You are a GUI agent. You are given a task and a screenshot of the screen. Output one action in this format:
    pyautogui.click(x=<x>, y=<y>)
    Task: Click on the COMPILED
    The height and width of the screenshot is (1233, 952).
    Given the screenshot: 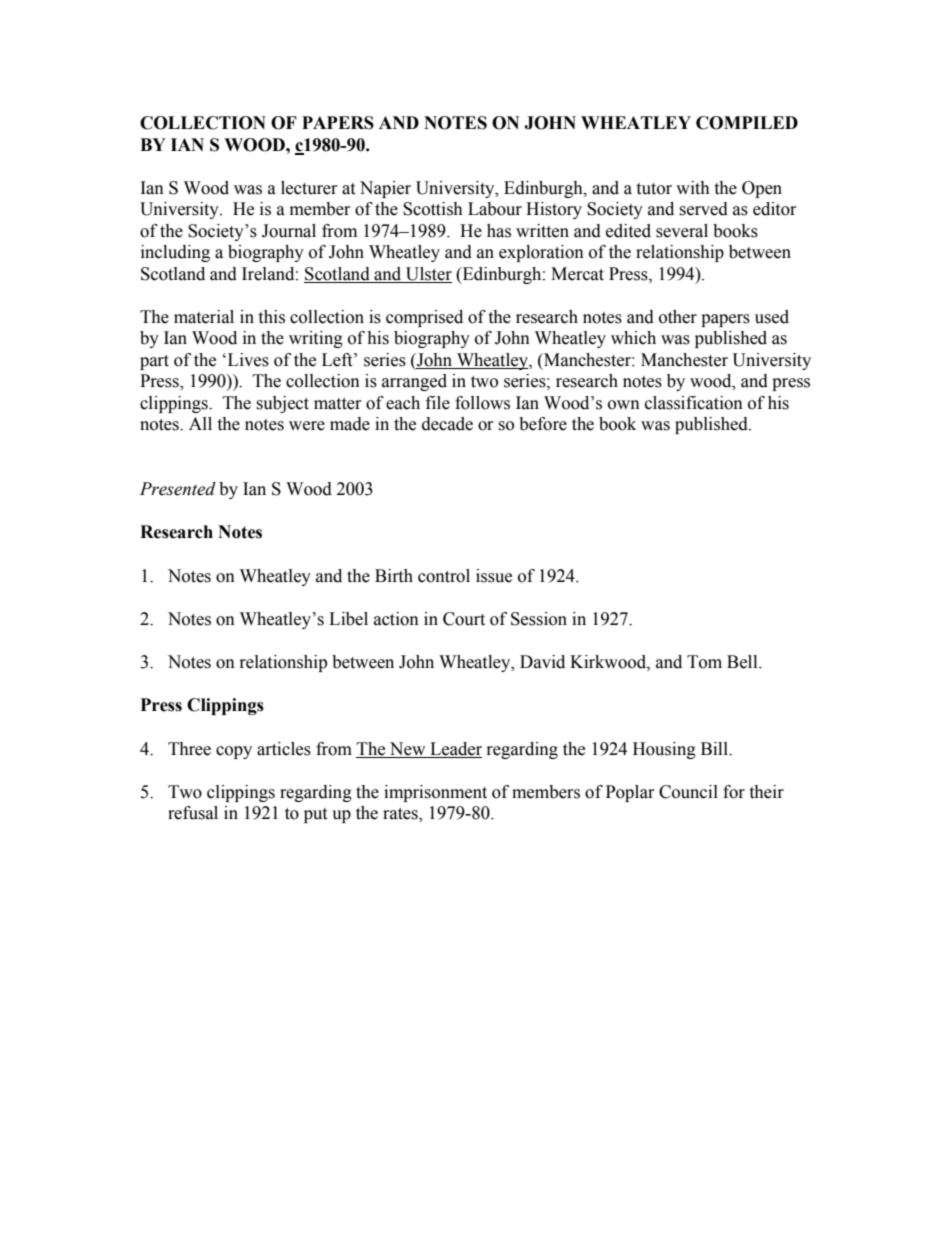 What is the action you would take?
    pyautogui.click(x=747, y=123)
